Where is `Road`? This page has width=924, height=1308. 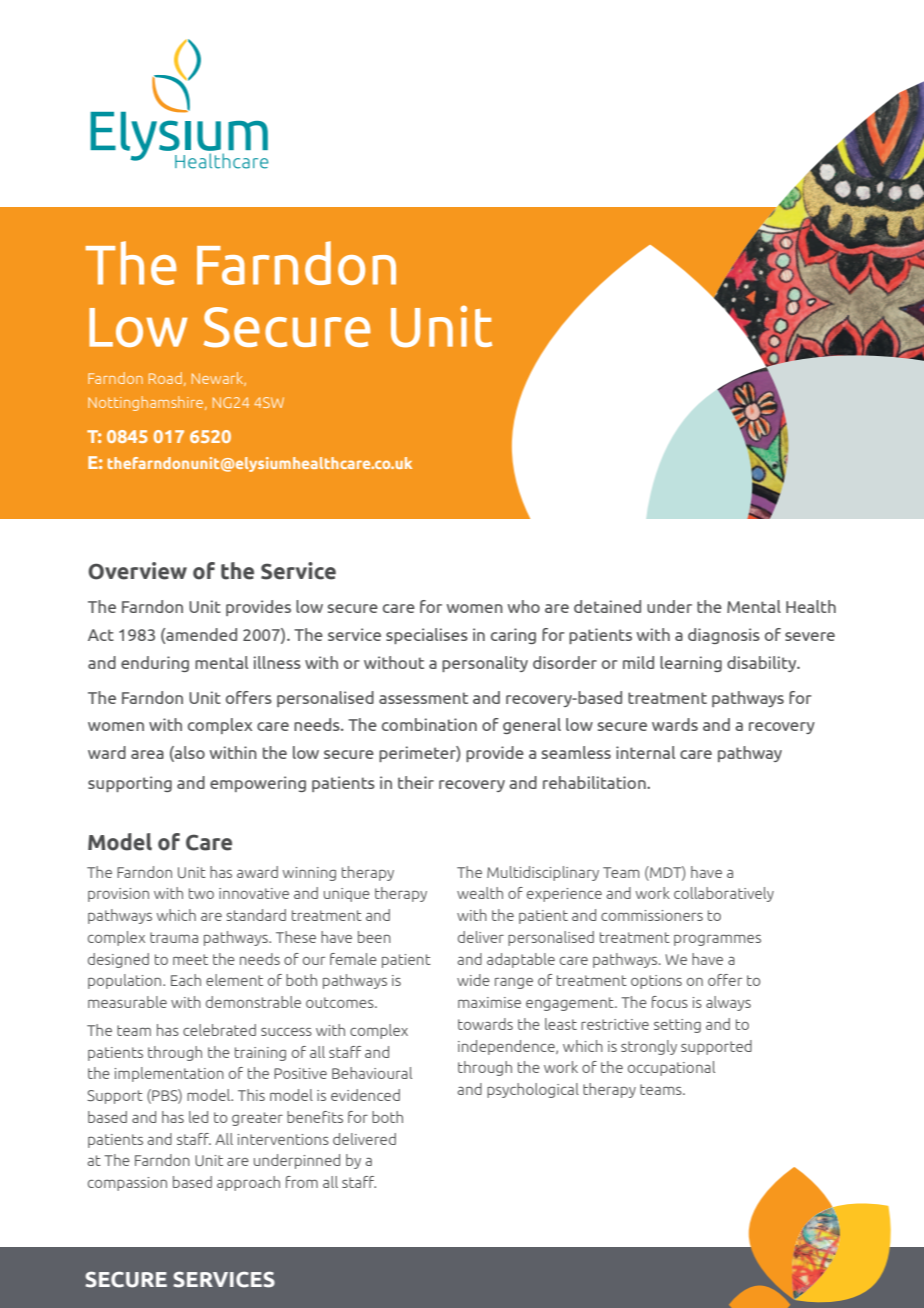
Road is located at coordinates (165, 378).
